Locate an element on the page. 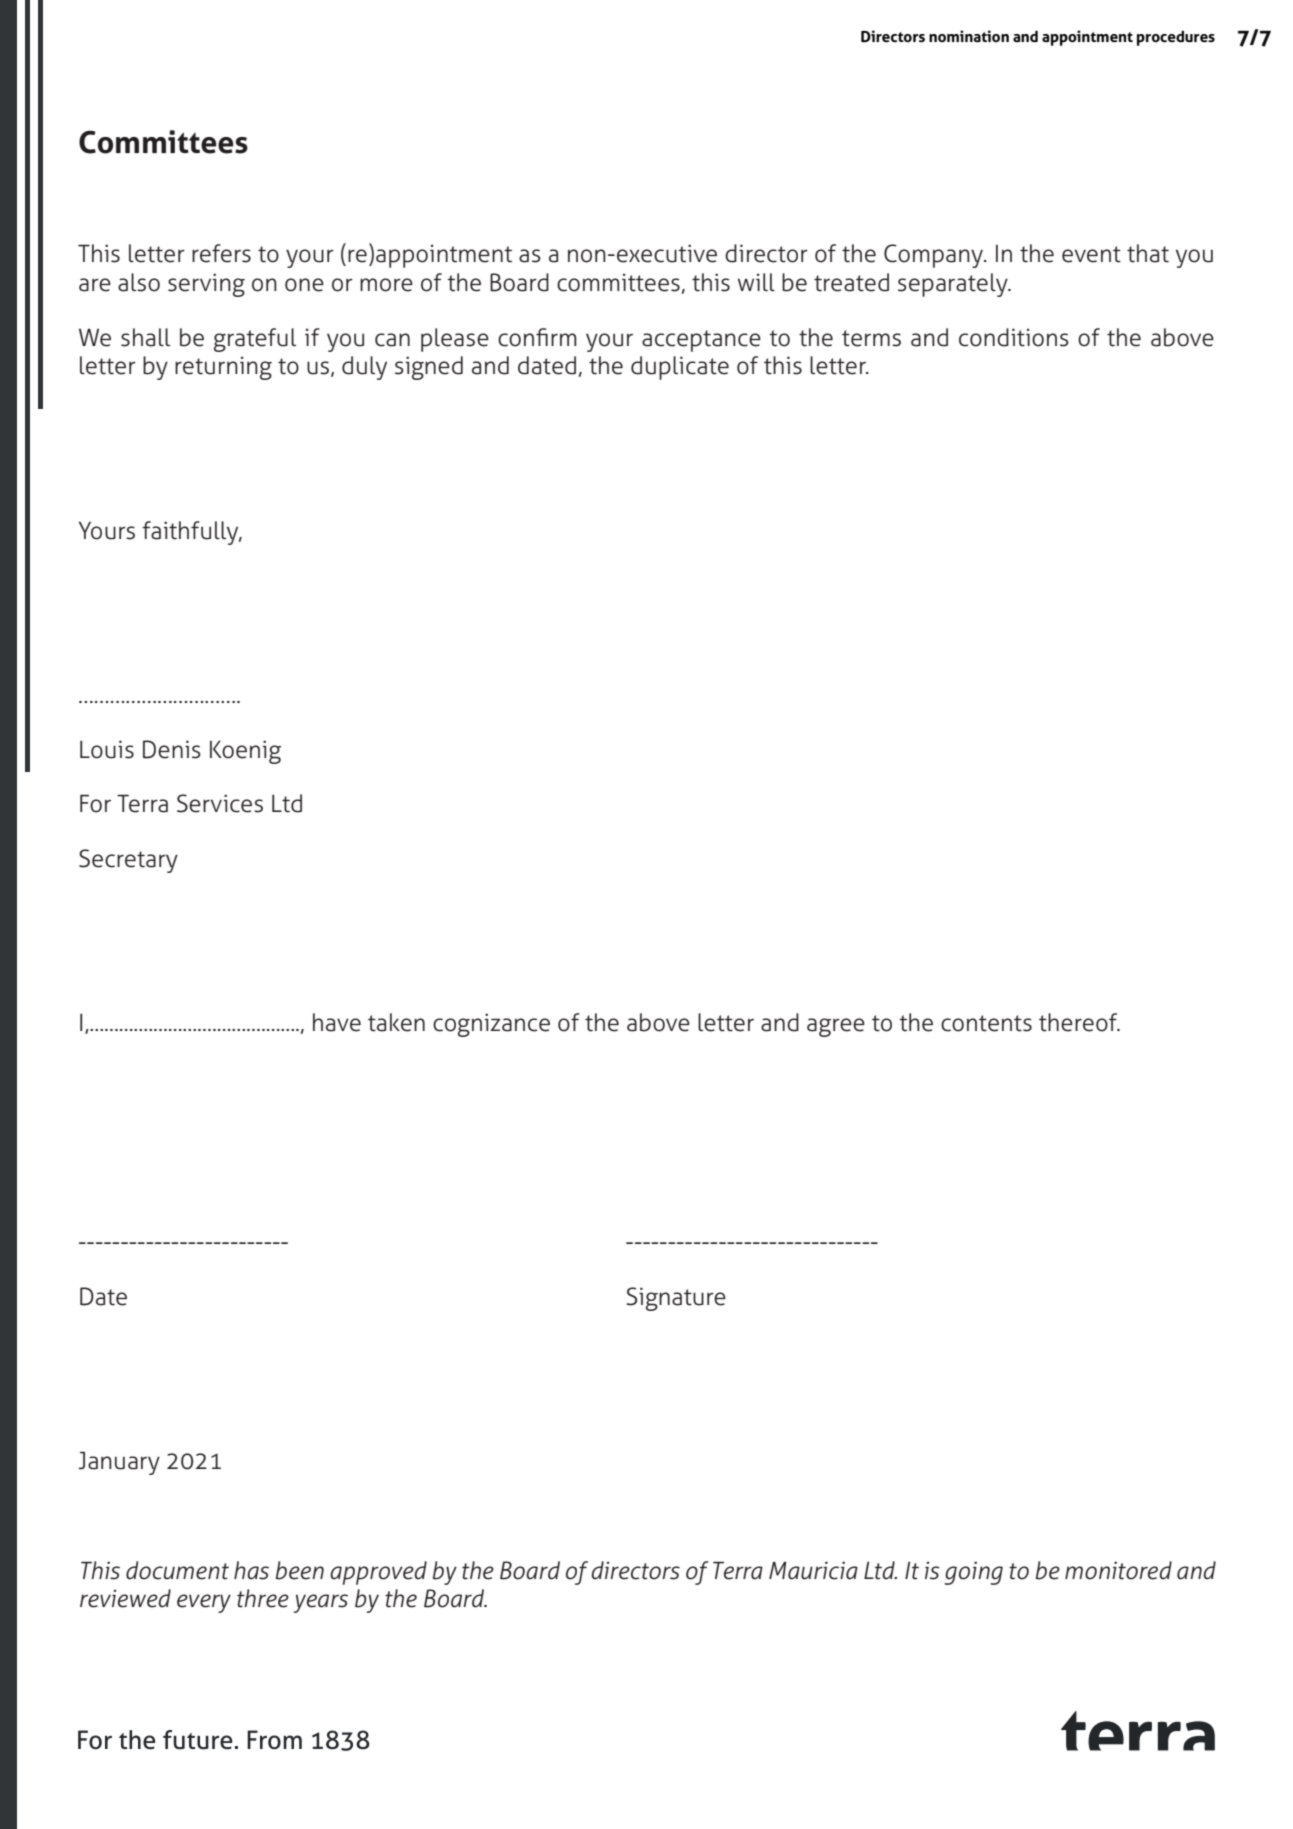  approved is located at coordinates (378, 1573).
